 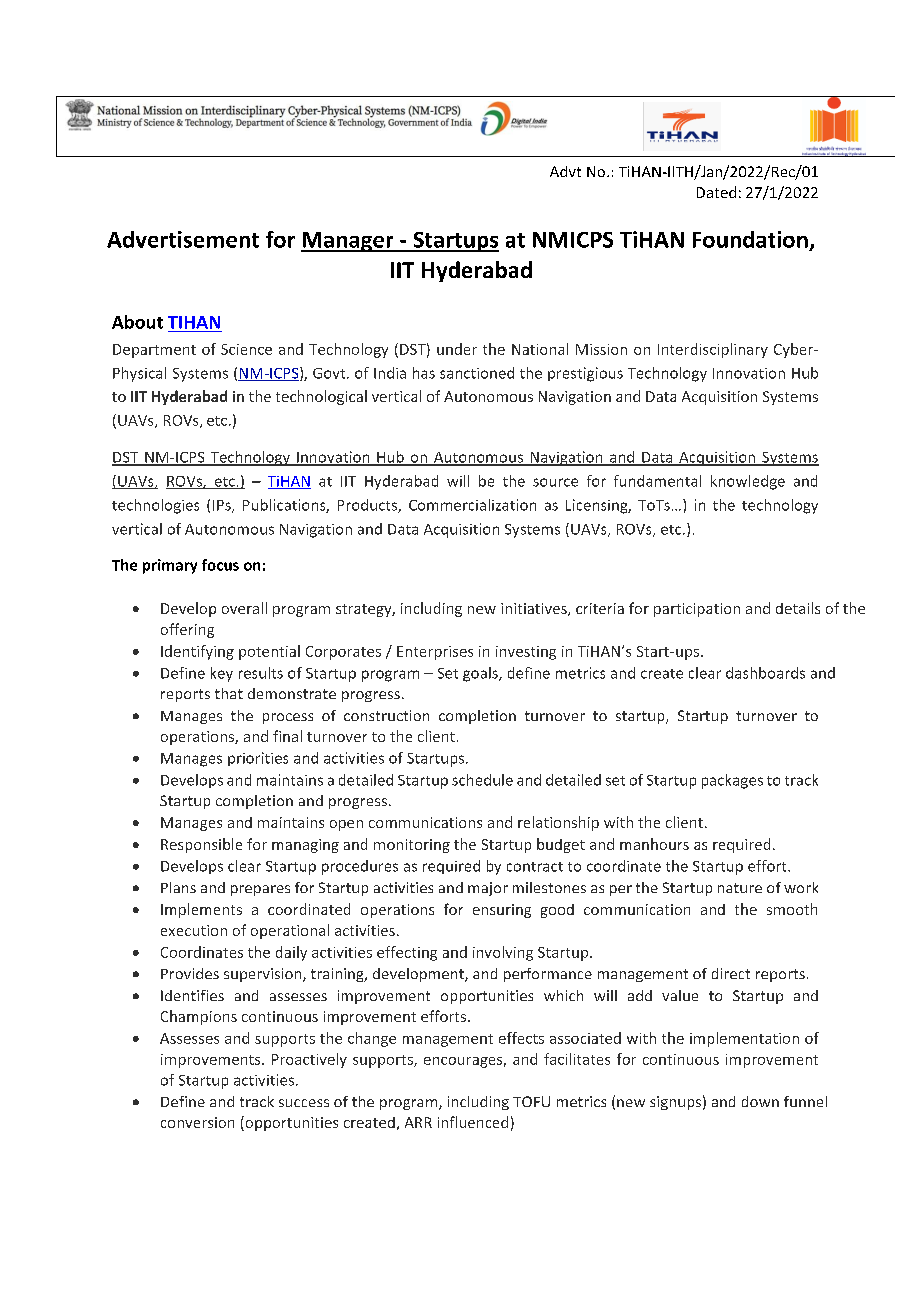 What do you see at coordinates (750, 239) in the screenshot?
I see `Foundation` at bounding box center [750, 239].
